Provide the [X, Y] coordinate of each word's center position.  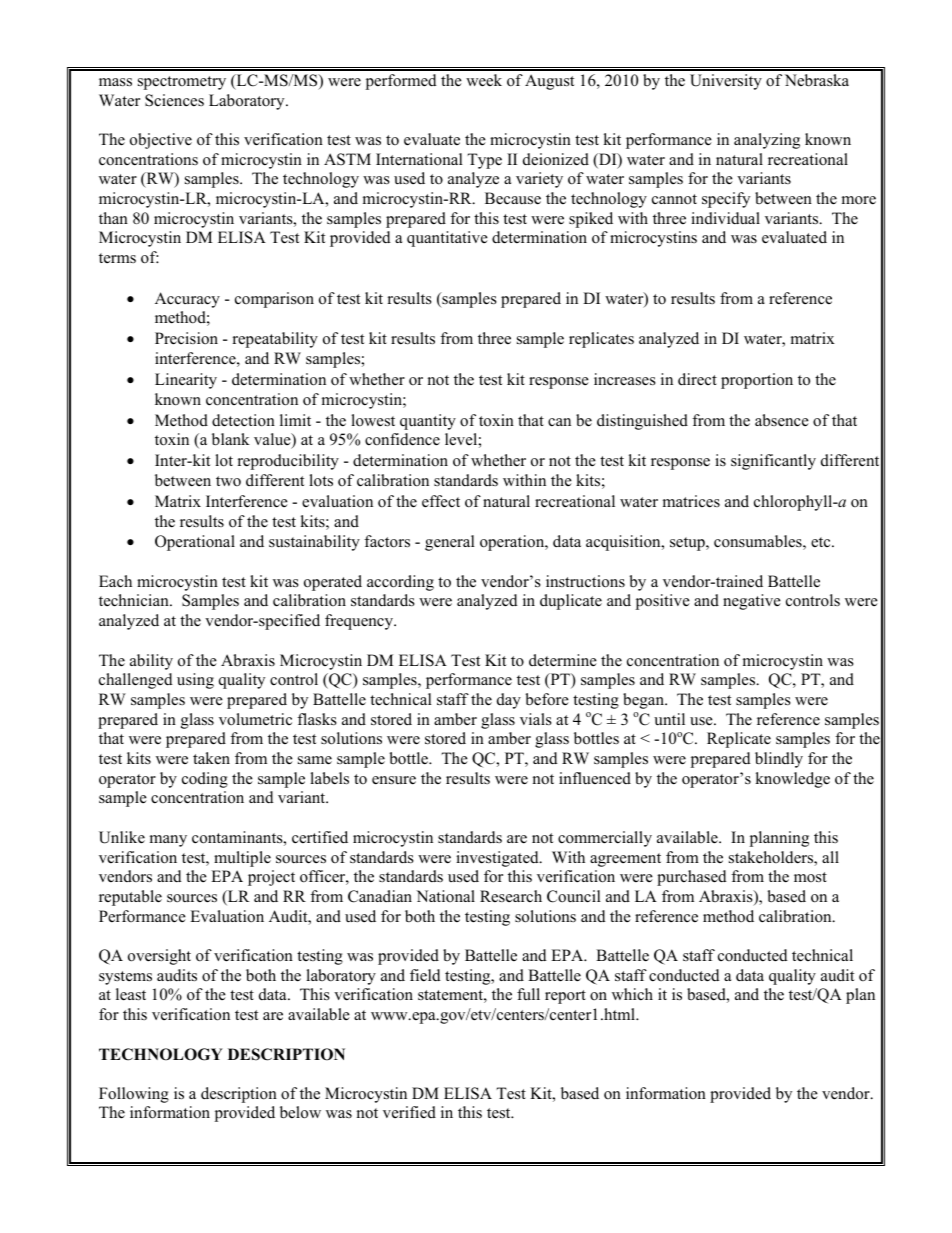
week [484, 80]
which [632, 994]
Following [134, 1095]
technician [135, 600]
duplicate [571, 602]
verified [409, 1112]
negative [752, 602]
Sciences [174, 100]
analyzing [767, 141]
